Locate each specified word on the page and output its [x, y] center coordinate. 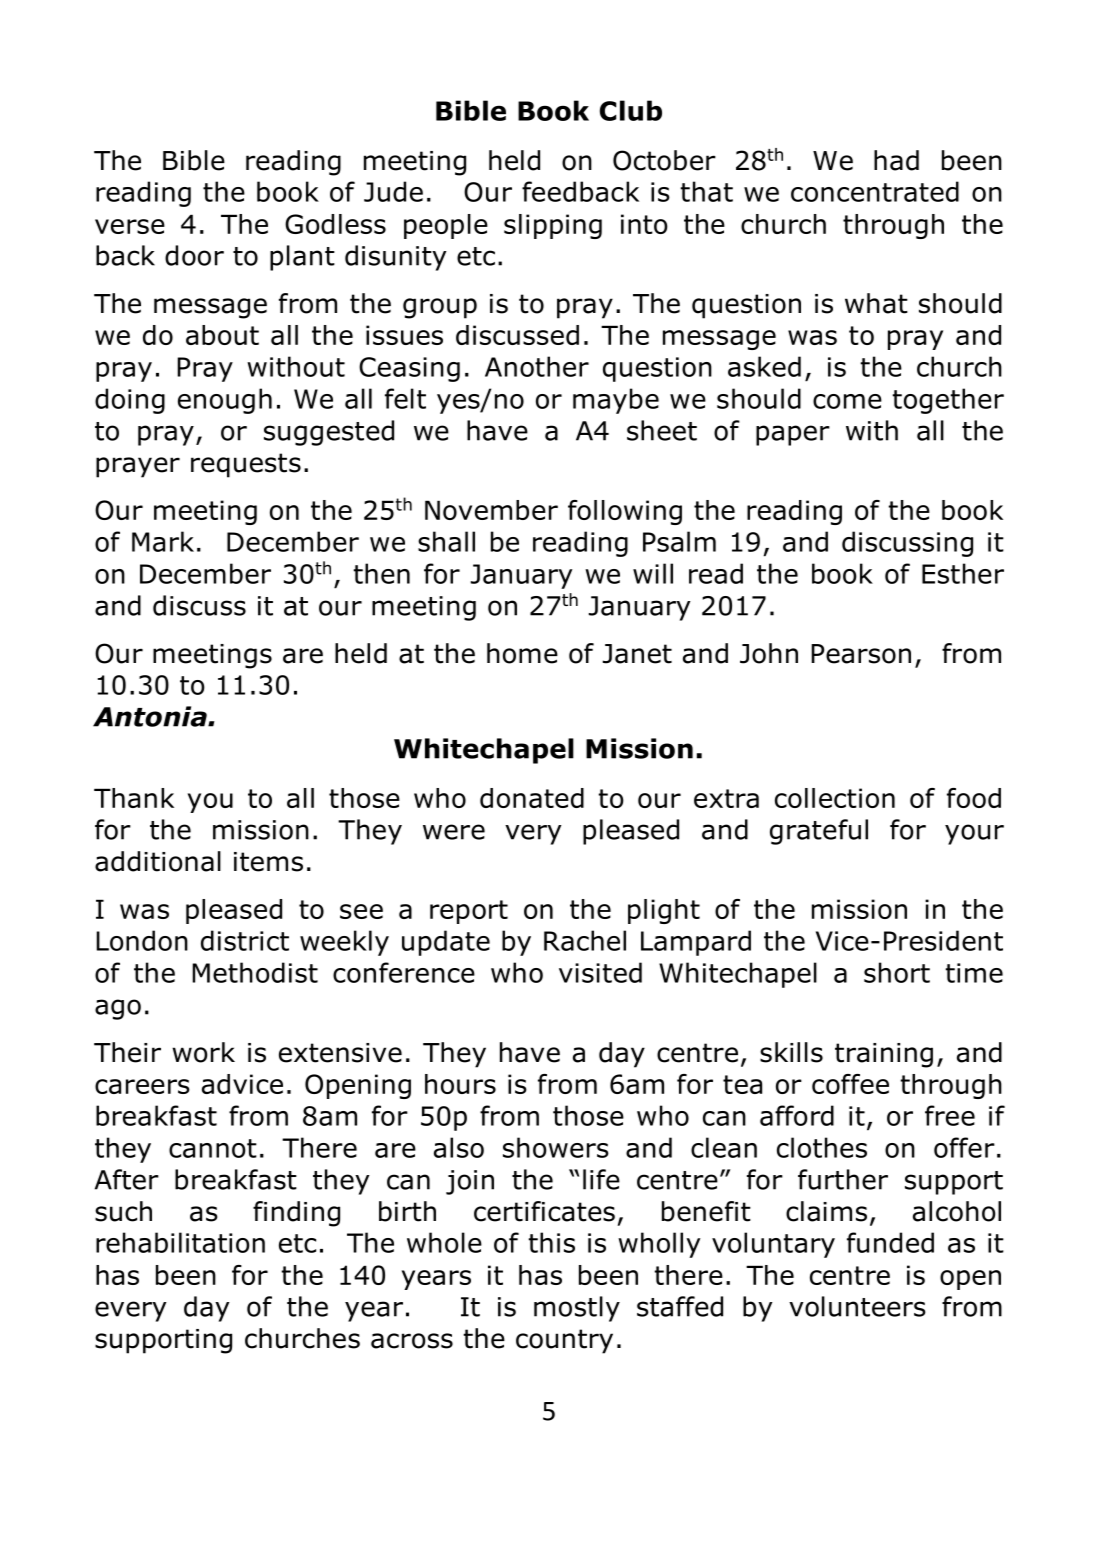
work [203, 1052]
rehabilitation [180, 1242]
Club [631, 110]
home [522, 653]
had [896, 160]
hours [460, 1084]
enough [225, 401]
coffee [850, 1084]
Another [537, 366]
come [847, 401]
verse [130, 226]
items [268, 862]
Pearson [861, 654]
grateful [819, 832]
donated [532, 798]
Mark [163, 541]
